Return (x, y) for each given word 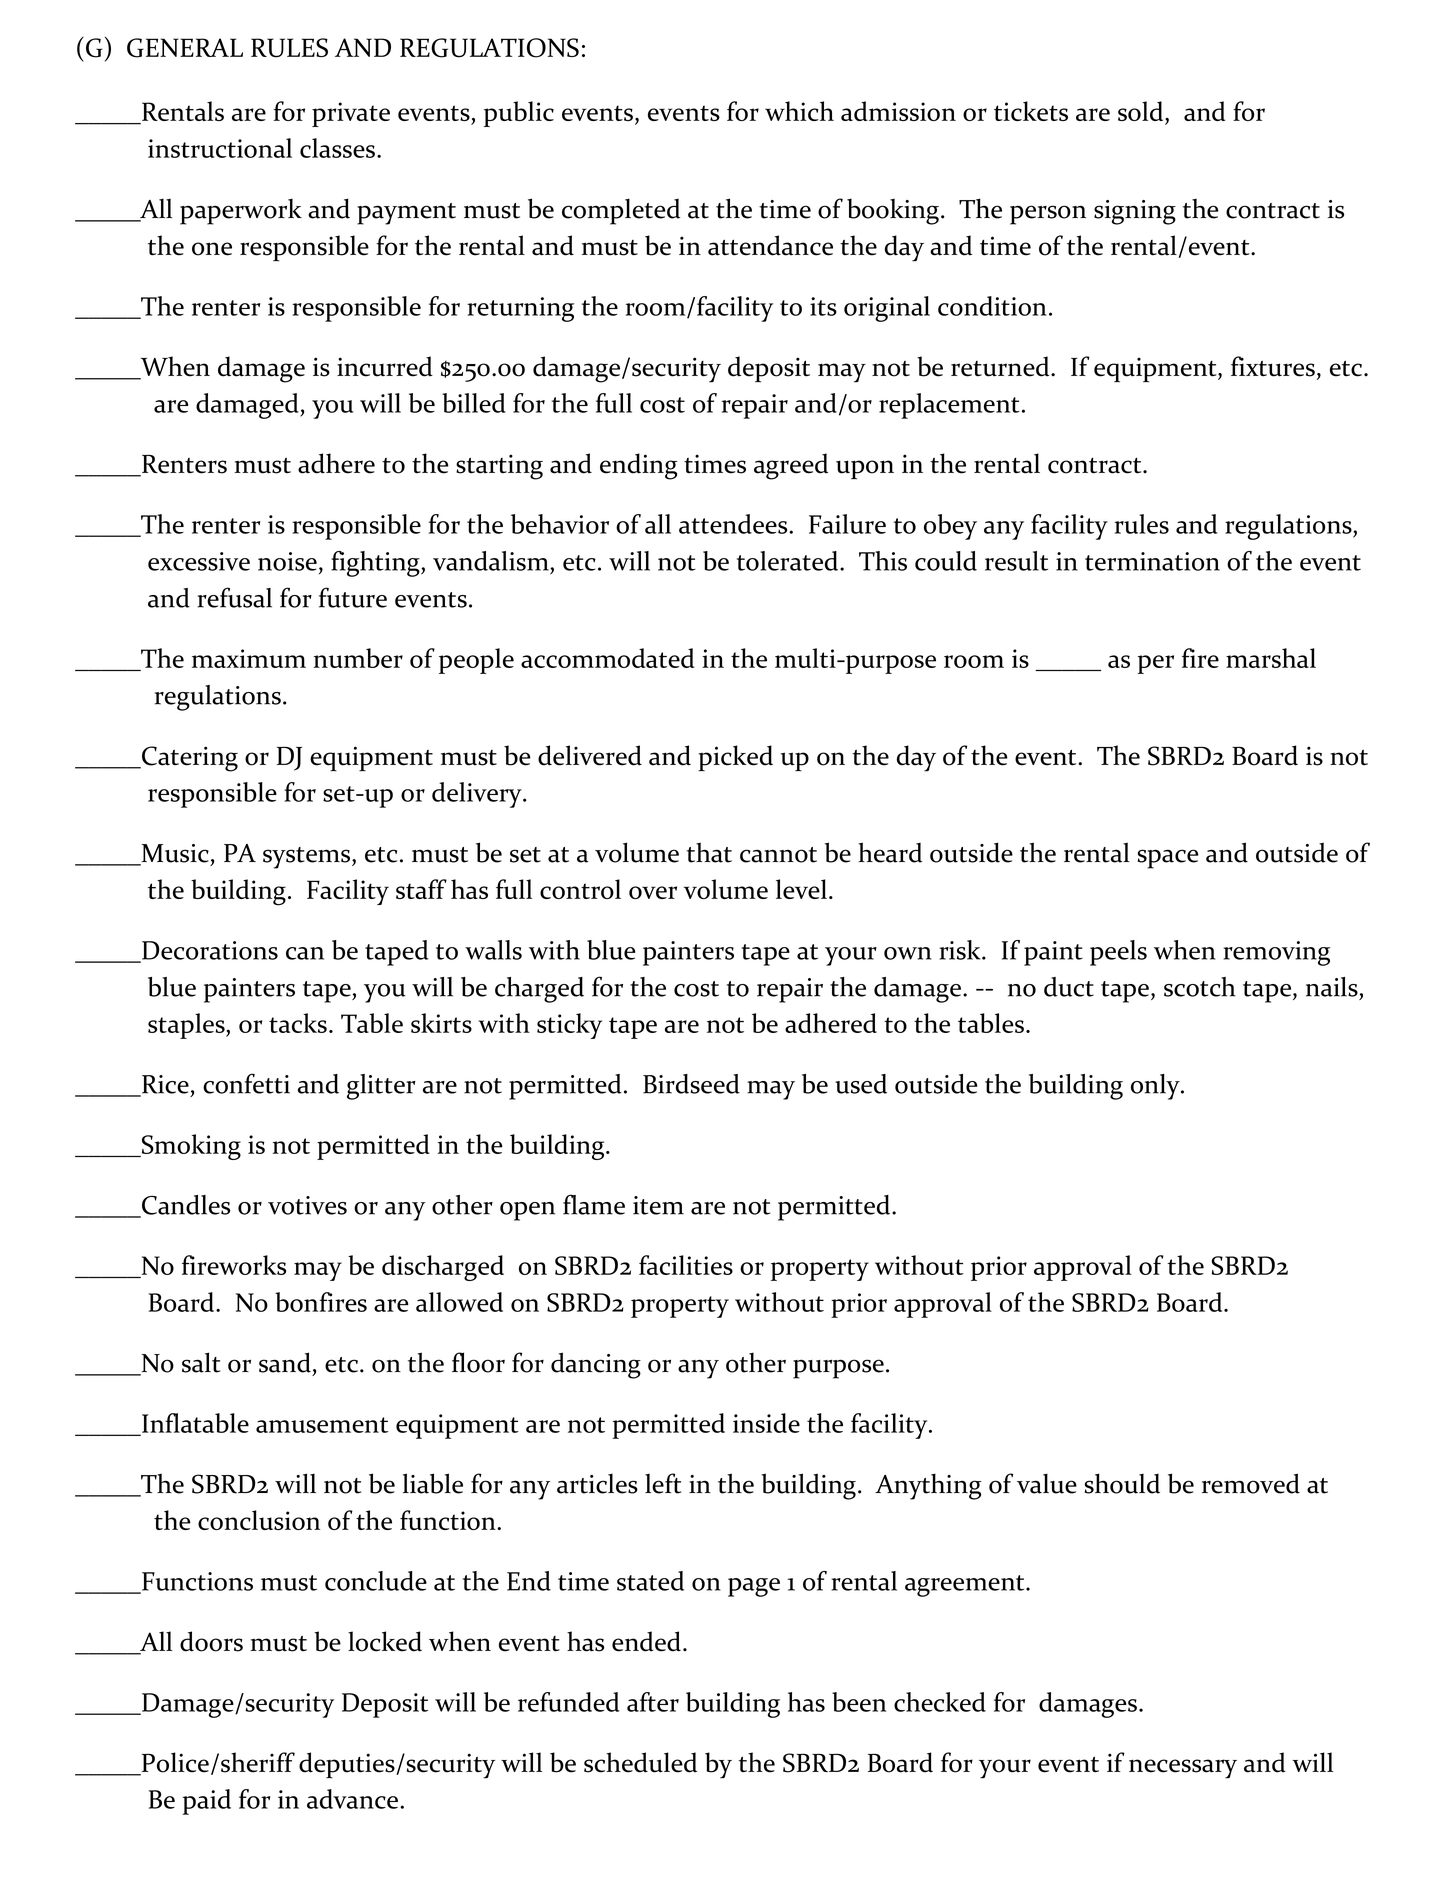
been (859, 1702)
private (351, 114)
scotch (1200, 987)
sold (1142, 112)
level (801, 889)
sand (285, 1362)
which (799, 111)
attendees (734, 524)
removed (1251, 1483)
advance (352, 1799)
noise (287, 561)
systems (308, 858)
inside (766, 1423)
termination (1152, 561)
